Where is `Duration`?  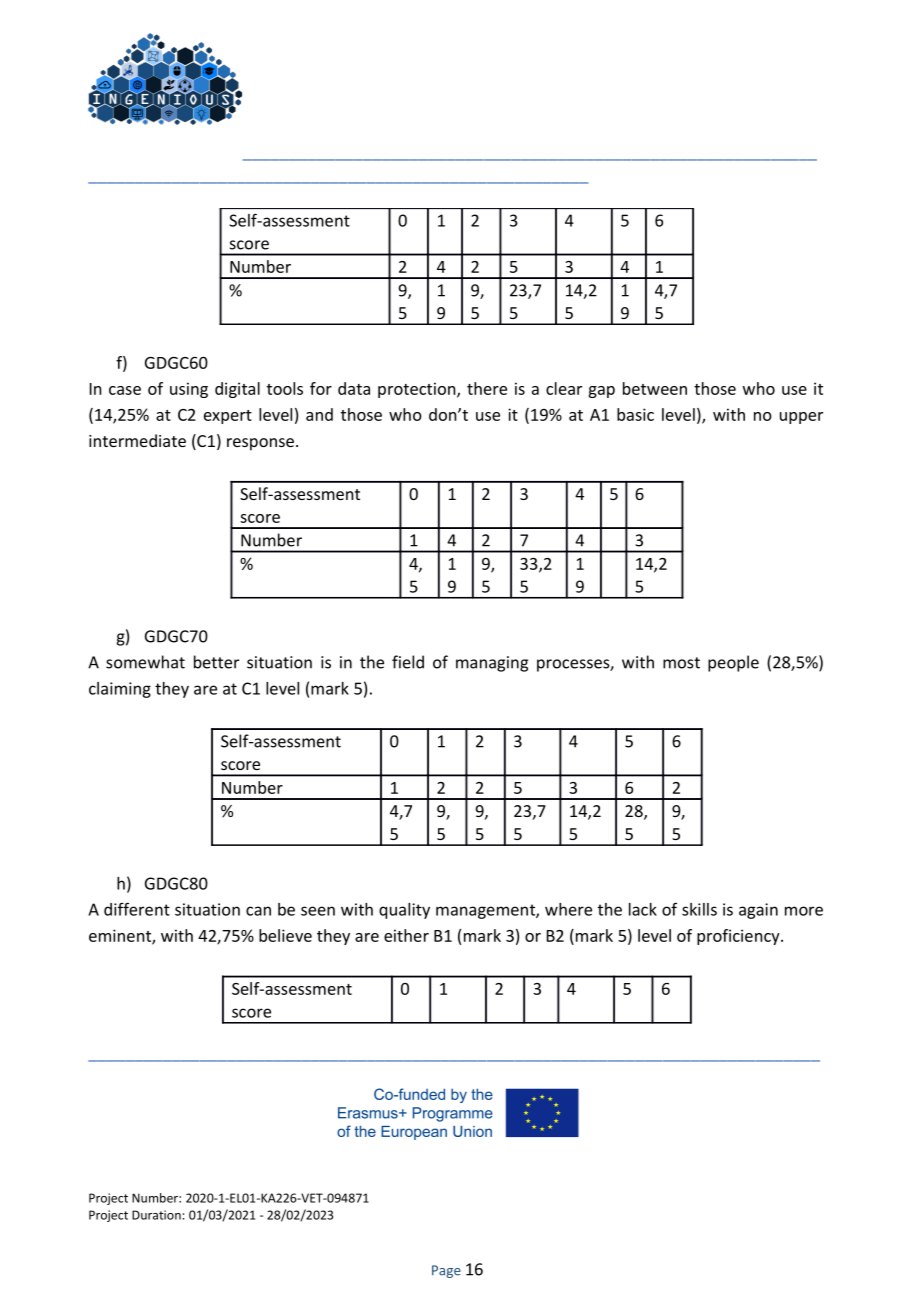
Duration is located at coordinates (156, 1215).
